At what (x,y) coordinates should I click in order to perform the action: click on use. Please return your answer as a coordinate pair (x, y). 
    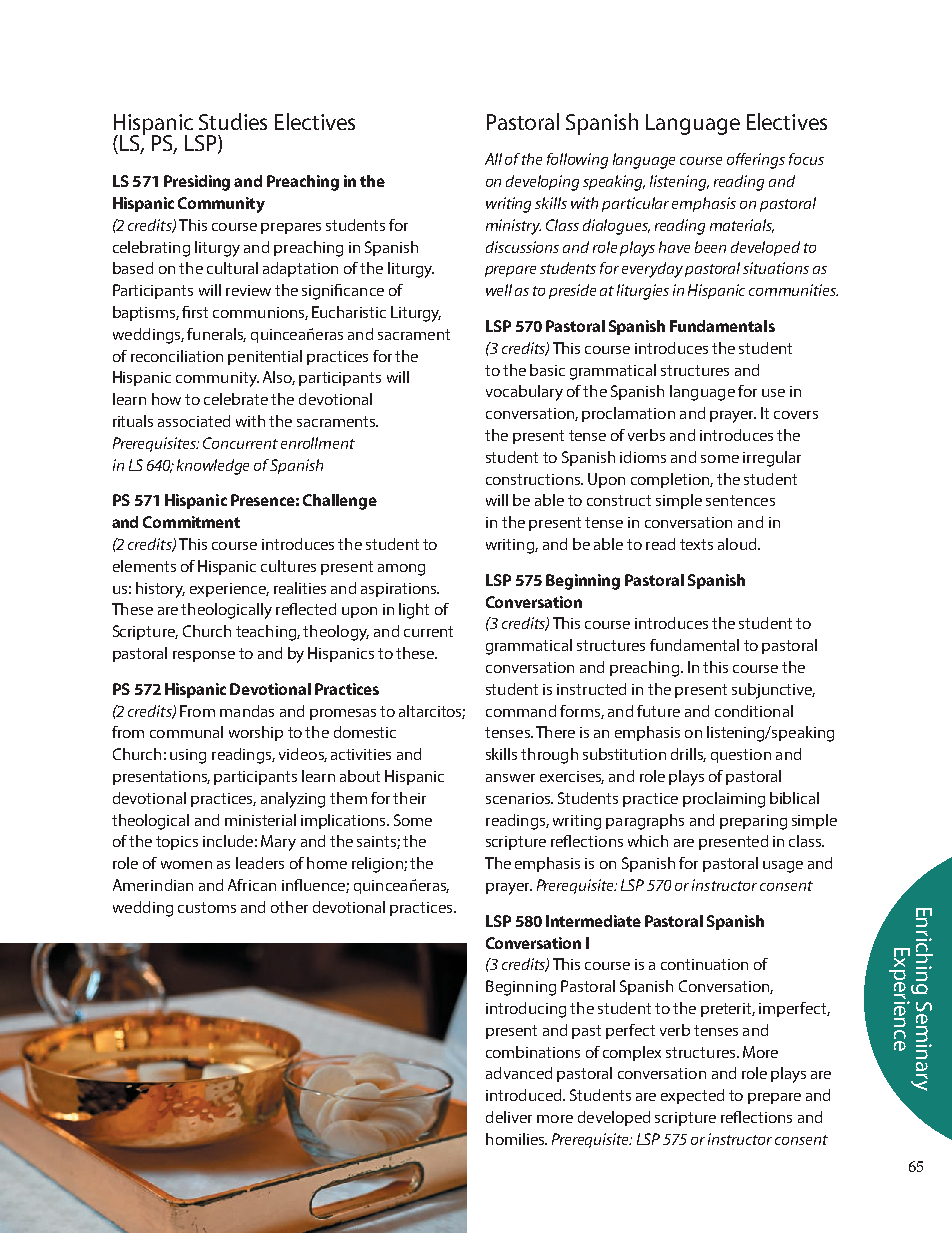
    Looking at the image, I should click on (773, 393).
